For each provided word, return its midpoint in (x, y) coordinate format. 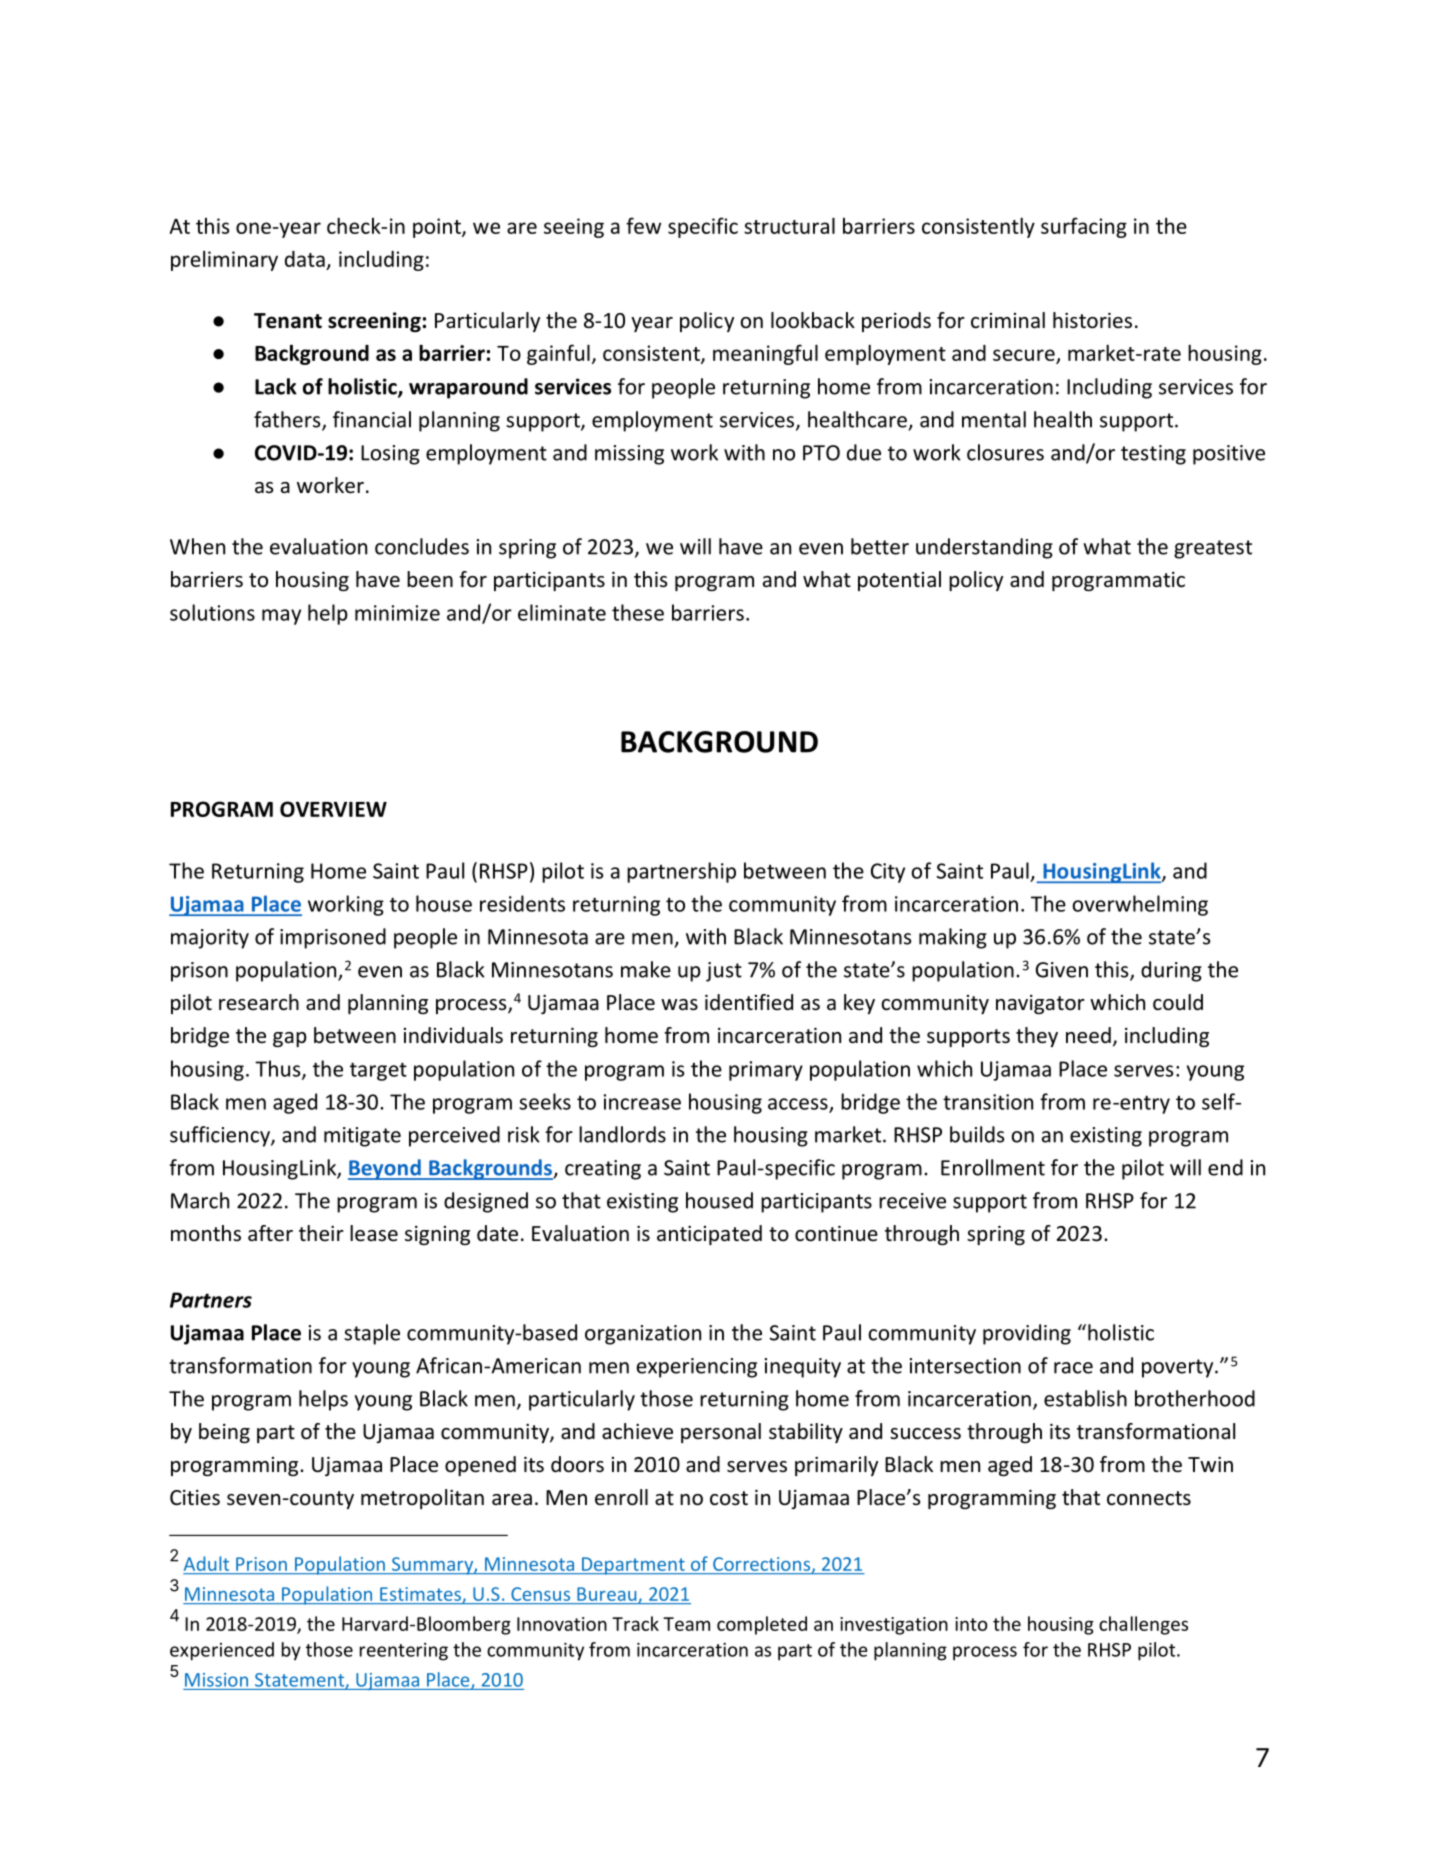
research (259, 1002)
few (643, 225)
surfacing (1084, 227)
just (724, 972)
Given (1062, 970)
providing (1027, 1334)
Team (686, 1624)
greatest (1213, 549)
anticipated (709, 1235)
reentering (404, 1652)
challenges (1143, 1625)
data (305, 259)
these (638, 612)
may (281, 617)
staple (372, 1334)
